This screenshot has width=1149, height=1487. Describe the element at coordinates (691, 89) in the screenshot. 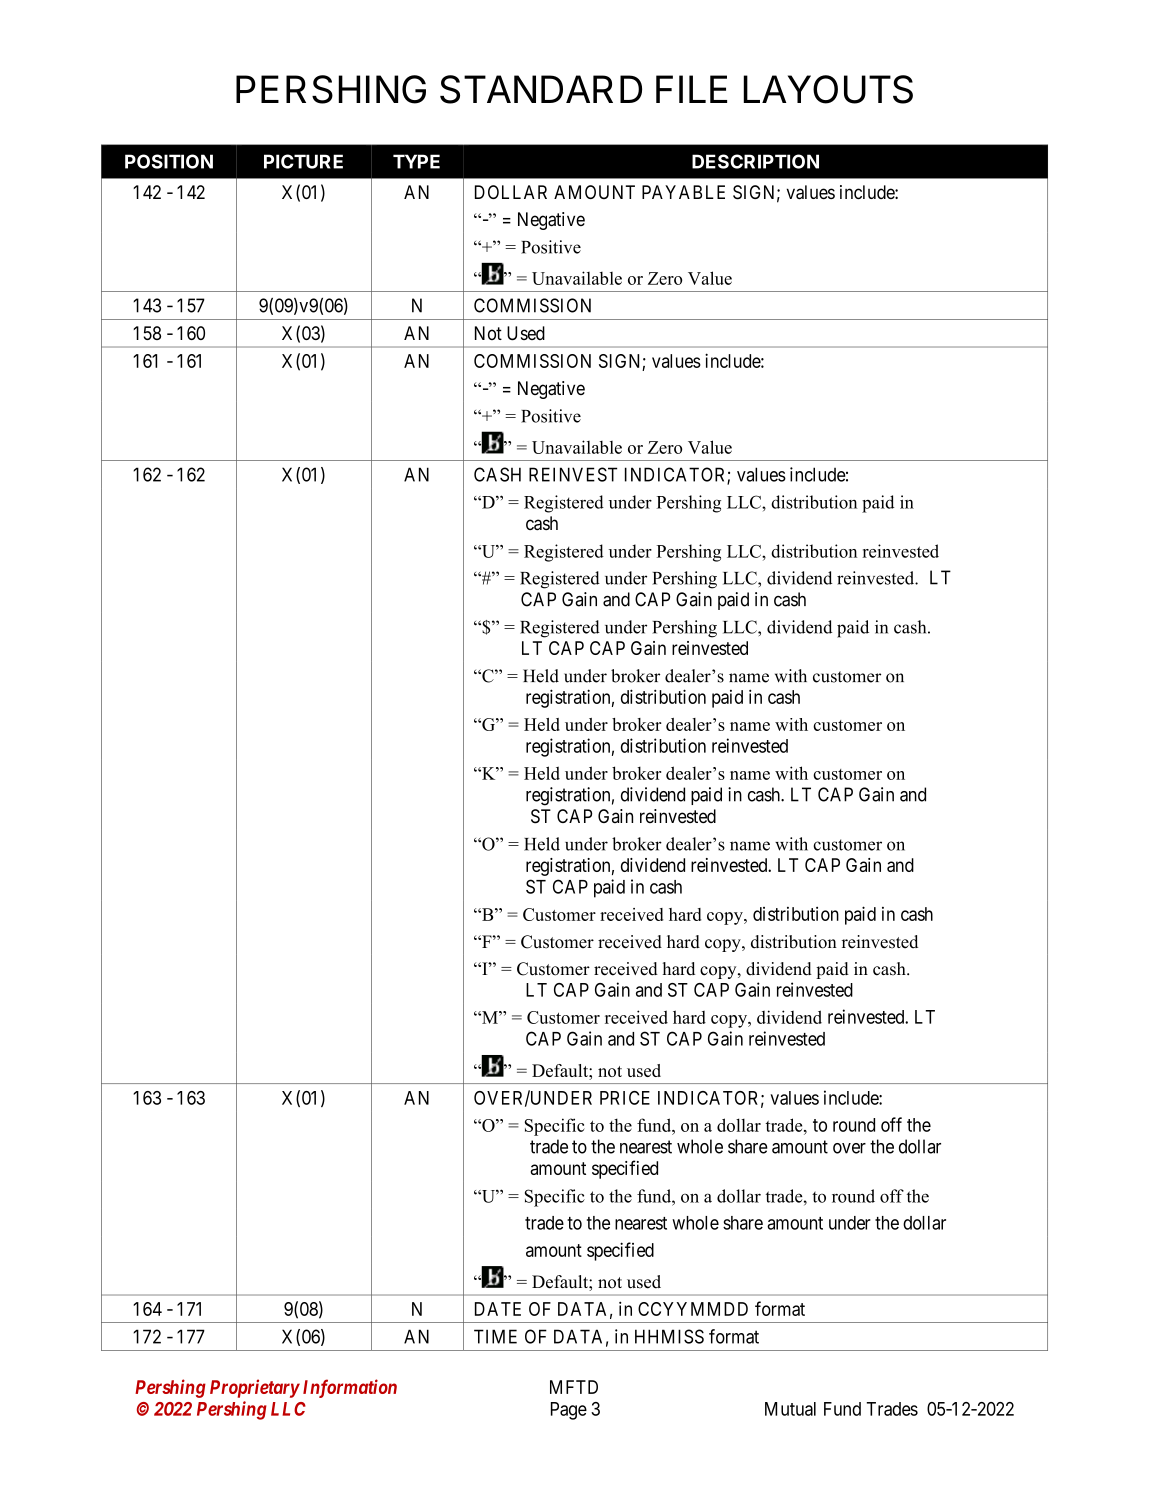

I see `FILE` at that location.
